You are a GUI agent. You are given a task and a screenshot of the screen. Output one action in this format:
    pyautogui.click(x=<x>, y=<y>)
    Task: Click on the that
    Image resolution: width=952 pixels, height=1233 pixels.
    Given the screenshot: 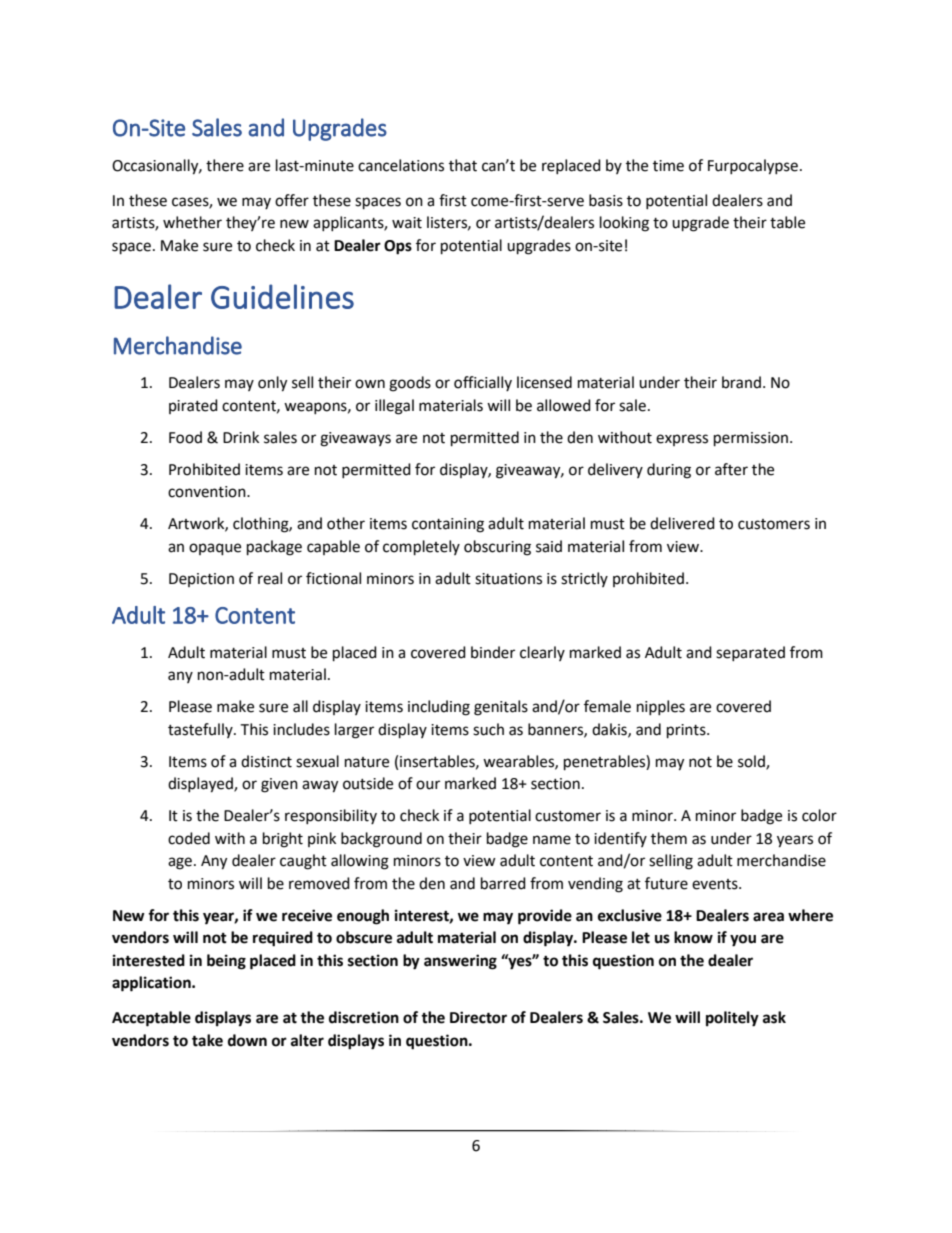 What is the action you would take?
    pyautogui.click(x=463, y=165)
